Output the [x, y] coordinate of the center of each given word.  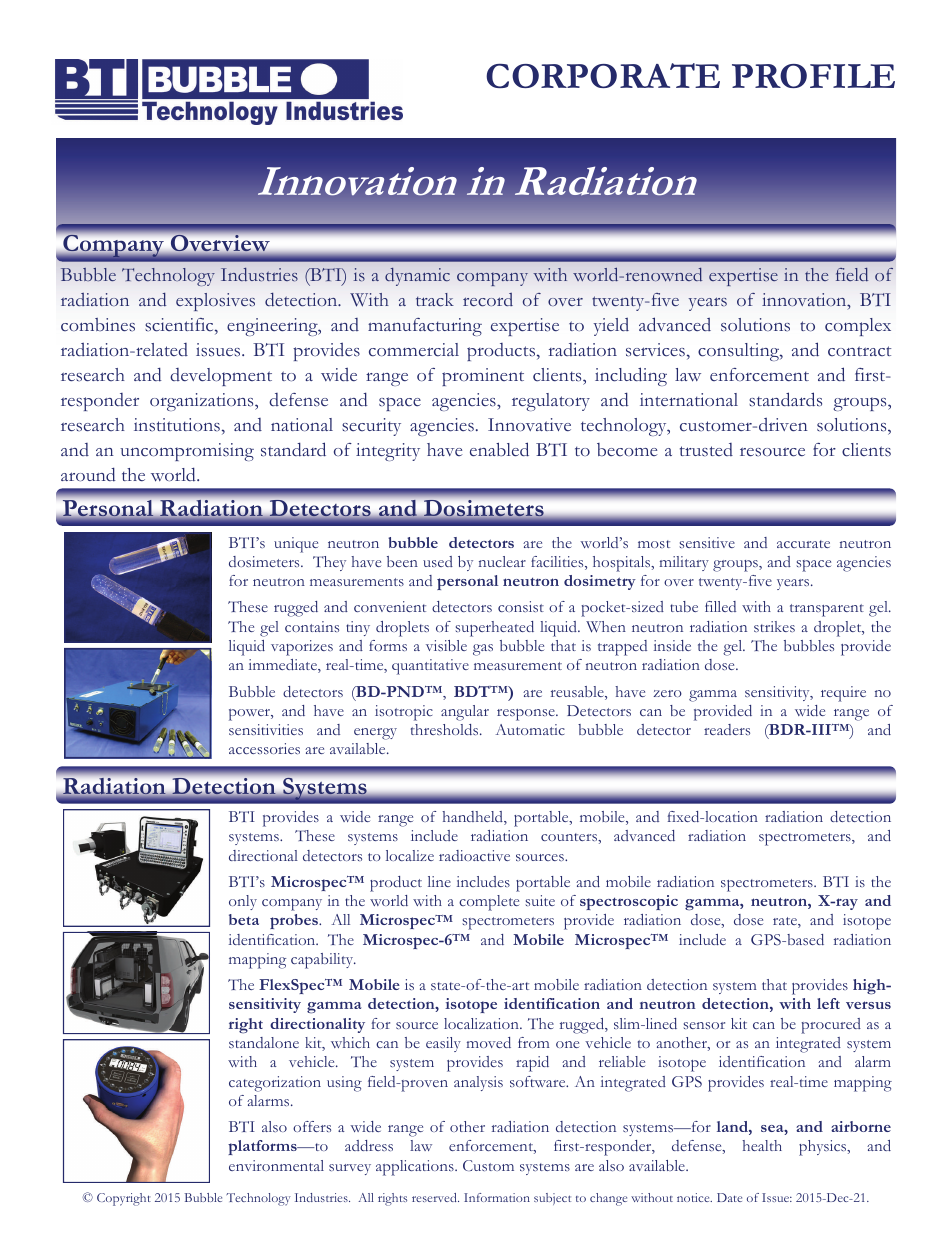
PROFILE [813, 76]
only [243, 902]
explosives [215, 302]
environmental [276, 1165]
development [221, 377]
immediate [284, 666]
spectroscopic [629, 902]
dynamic [417, 277]
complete [489, 903]
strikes [774, 626]
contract [859, 351]
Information [497, 1197]
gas [483, 650]
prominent [483, 377]
